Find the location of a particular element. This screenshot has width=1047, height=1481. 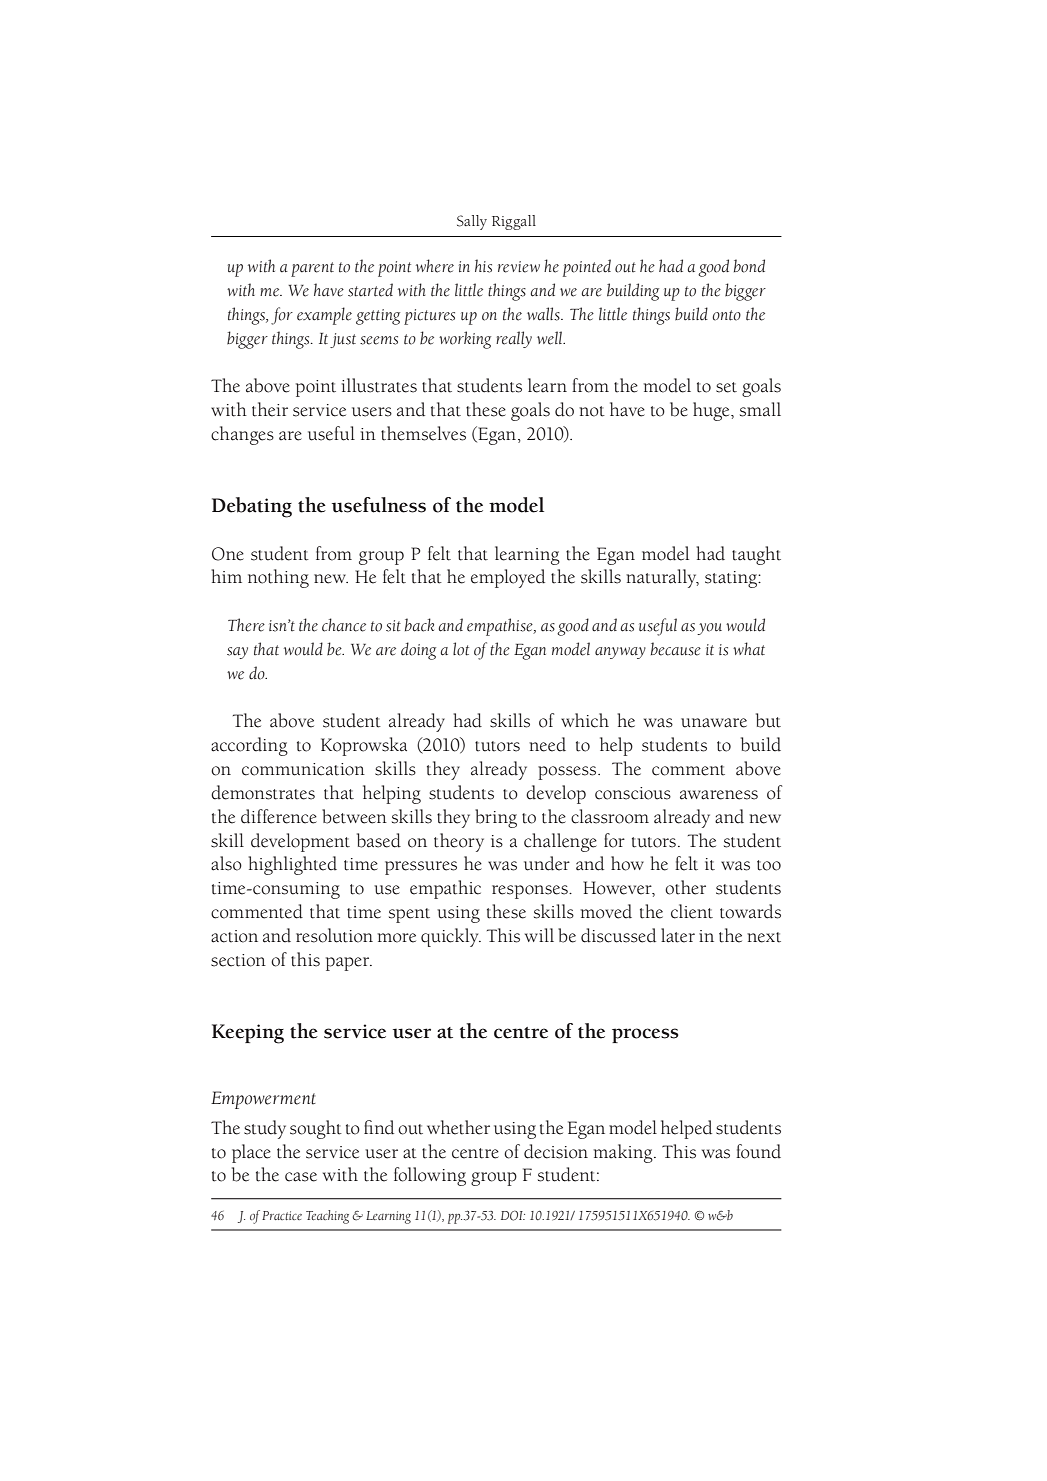

highlighted is located at coordinates (292, 865).
